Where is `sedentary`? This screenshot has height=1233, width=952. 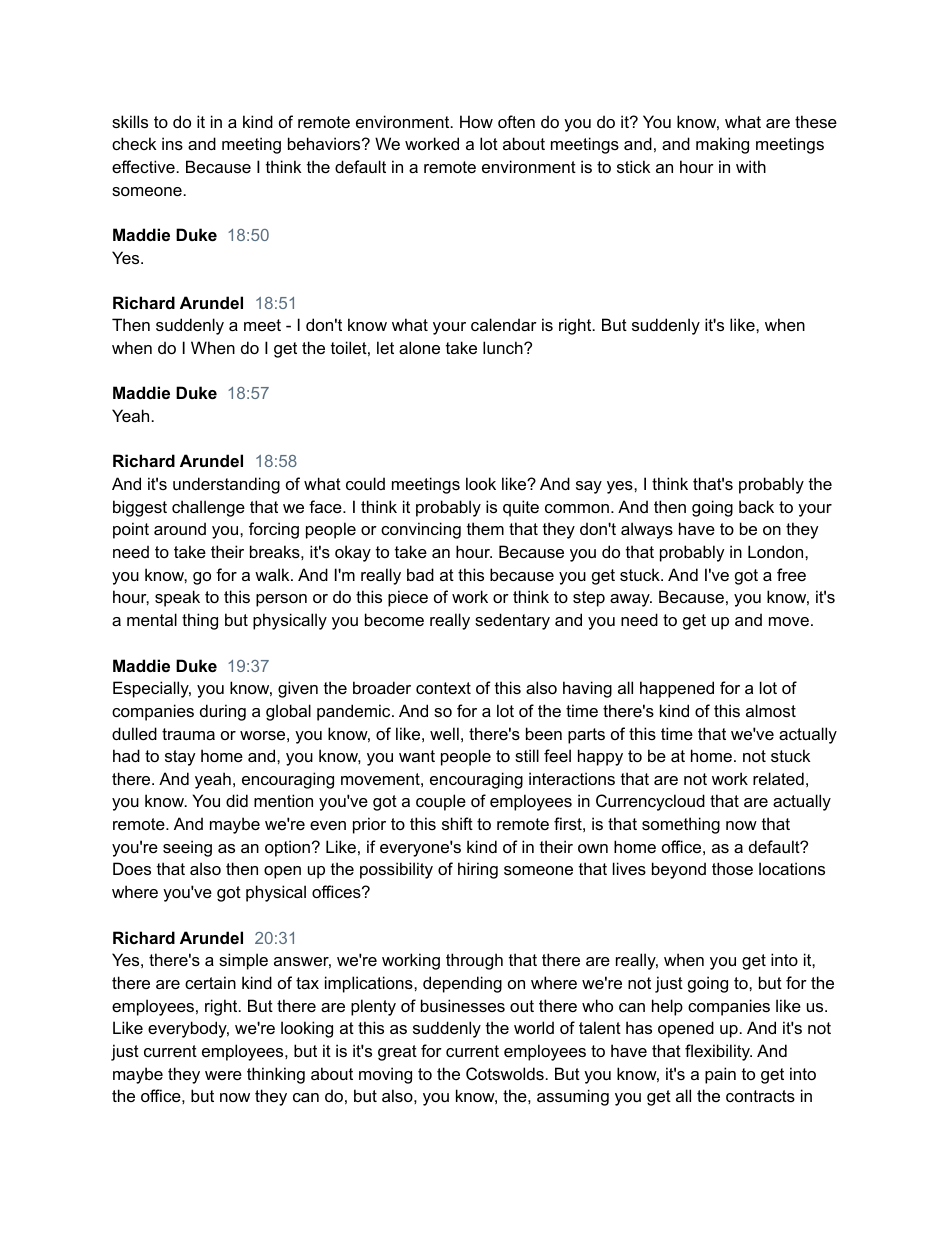 sedentary is located at coordinates (512, 621).
